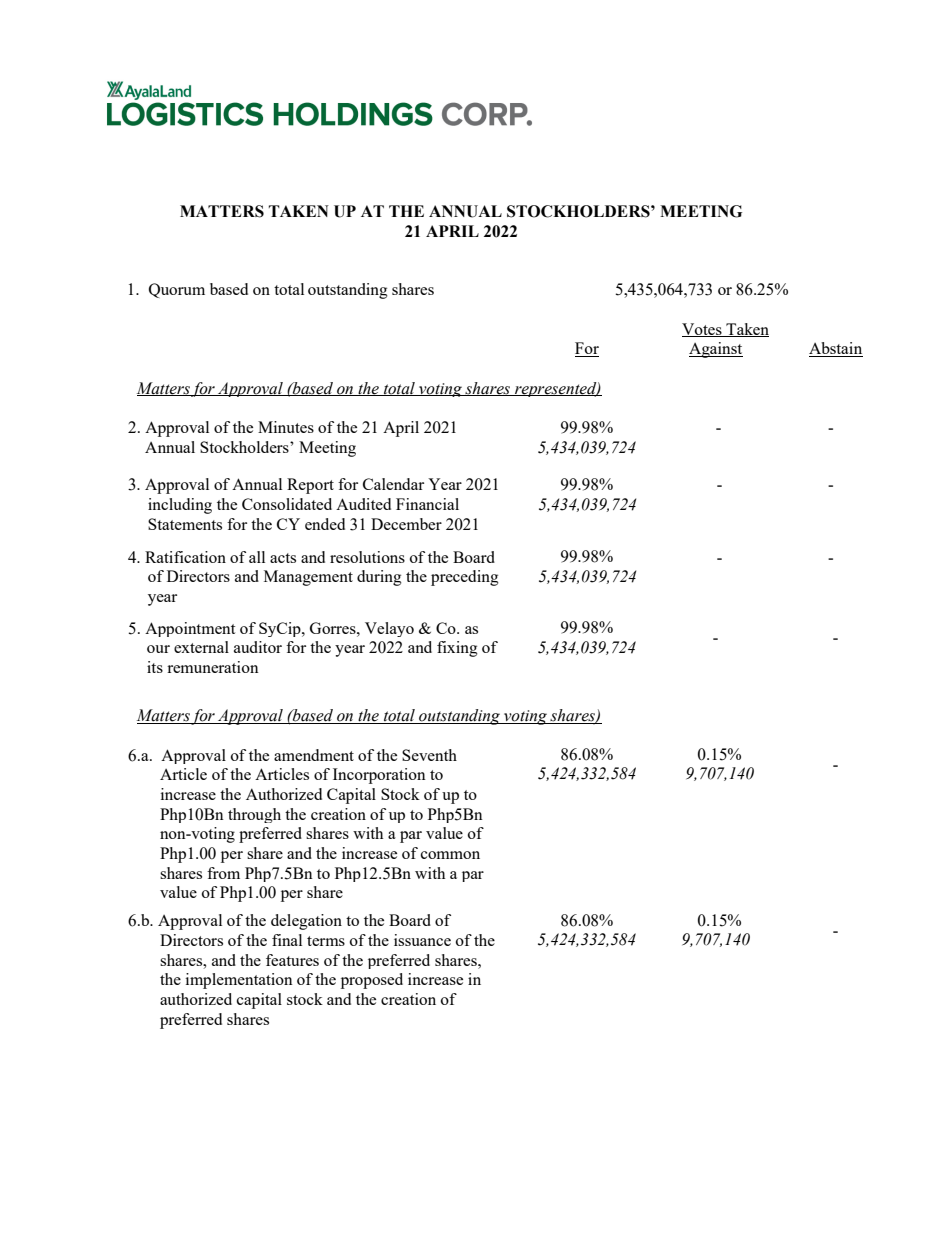 This screenshot has width=952, height=1233. Describe the element at coordinates (177, 290) in the screenshot. I see `Quorum` at that location.
